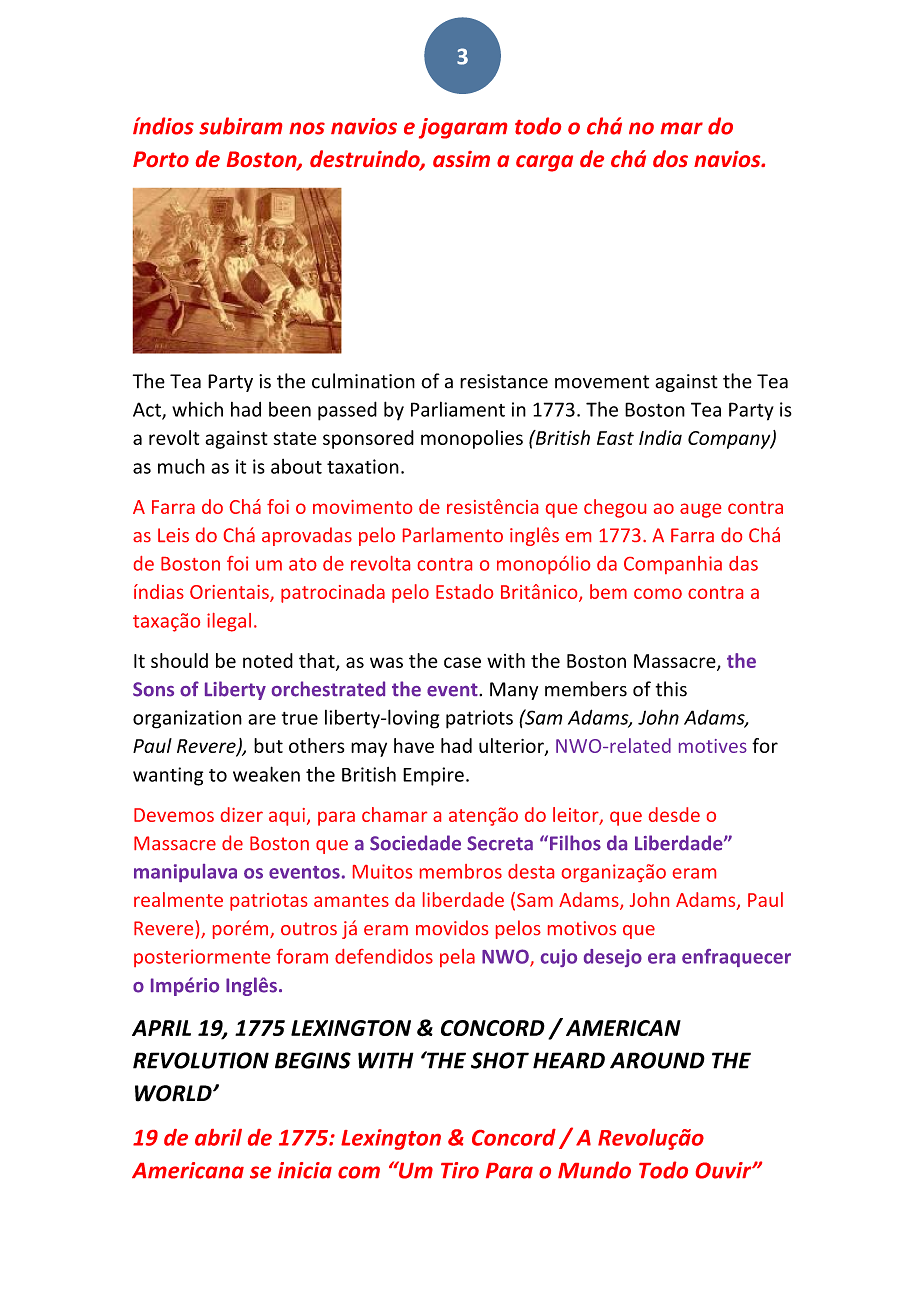 The image size is (924, 1308). Describe the element at coordinates (218, 1137) in the image. I see `abril` at that location.
